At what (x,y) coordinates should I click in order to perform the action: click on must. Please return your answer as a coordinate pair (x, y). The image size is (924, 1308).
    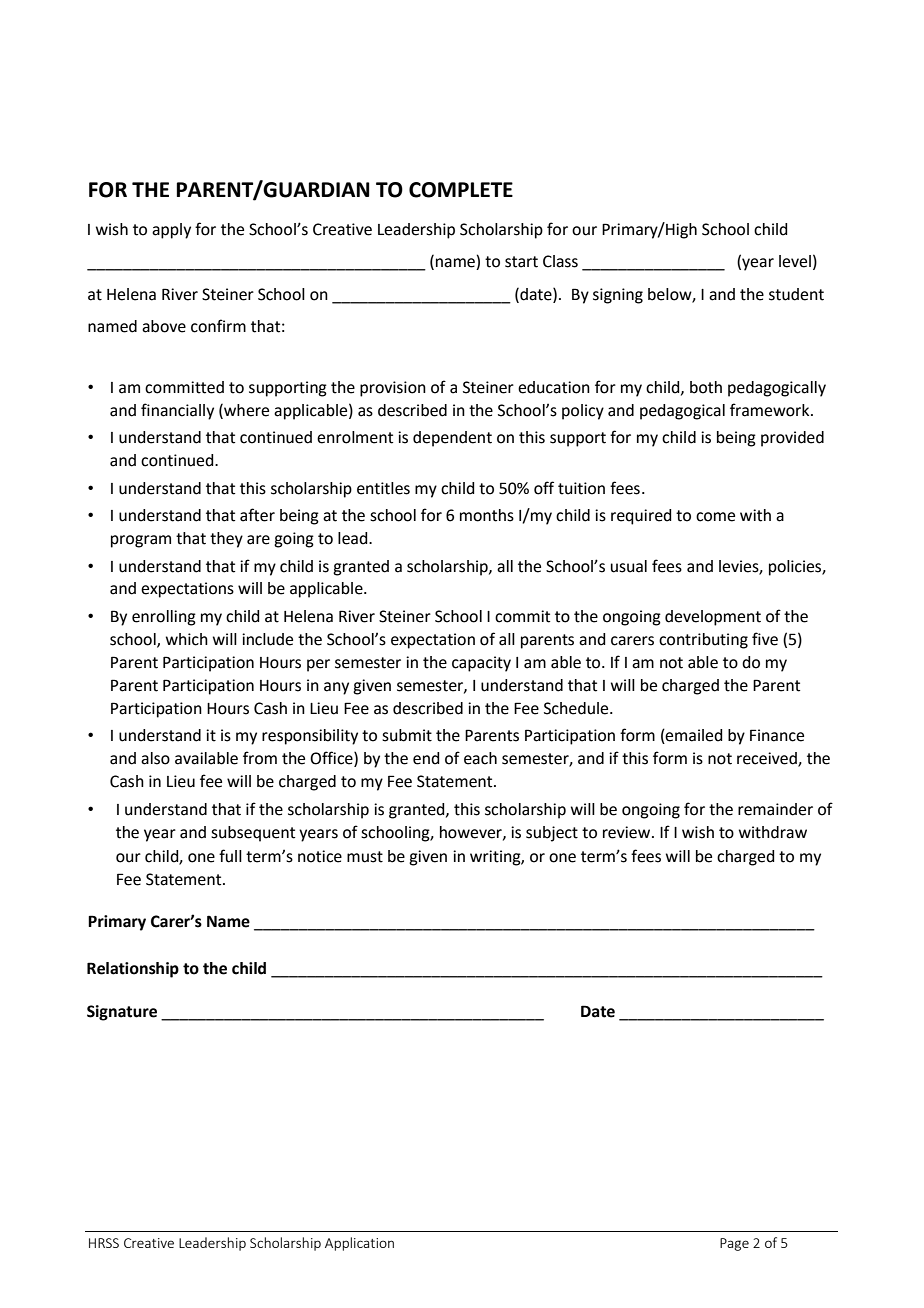
    Looking at the image, I should click on (365, 857).
